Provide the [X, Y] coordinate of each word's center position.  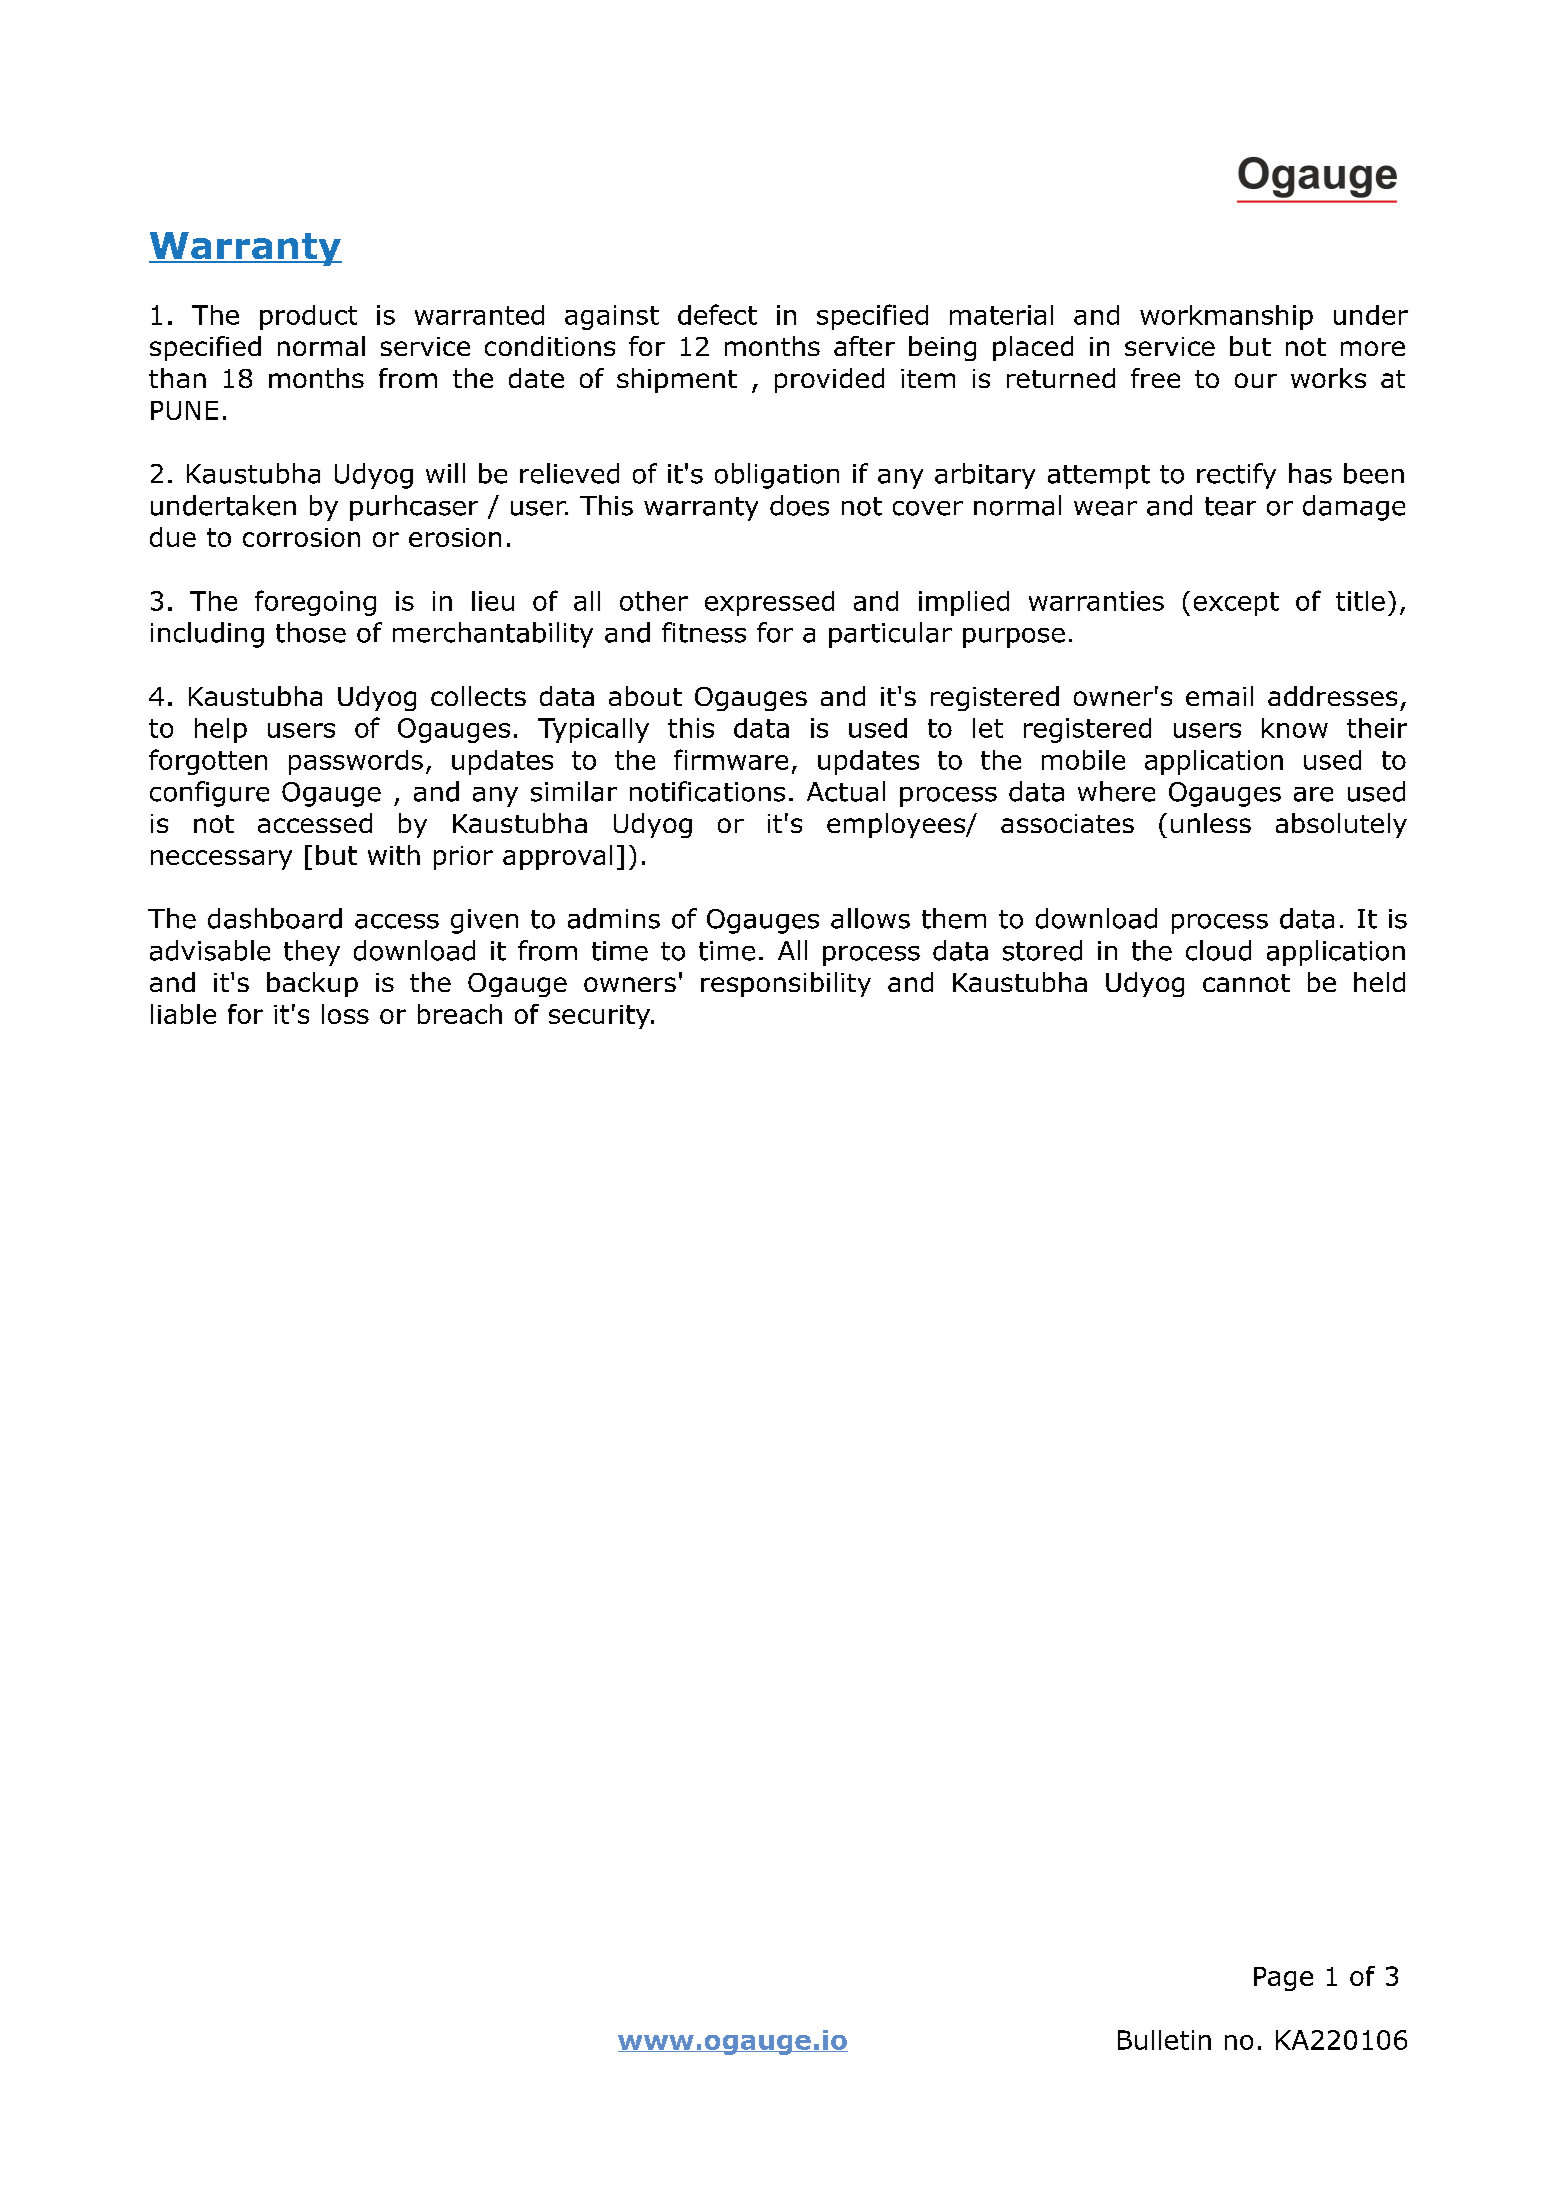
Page [1283, 1979]
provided [829, 380]
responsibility [786, 984]
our [1256, 380]
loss [345, 1014]
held [1379, 982]
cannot [1246, 983]
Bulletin [1164, 2040]
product [308, 317]
